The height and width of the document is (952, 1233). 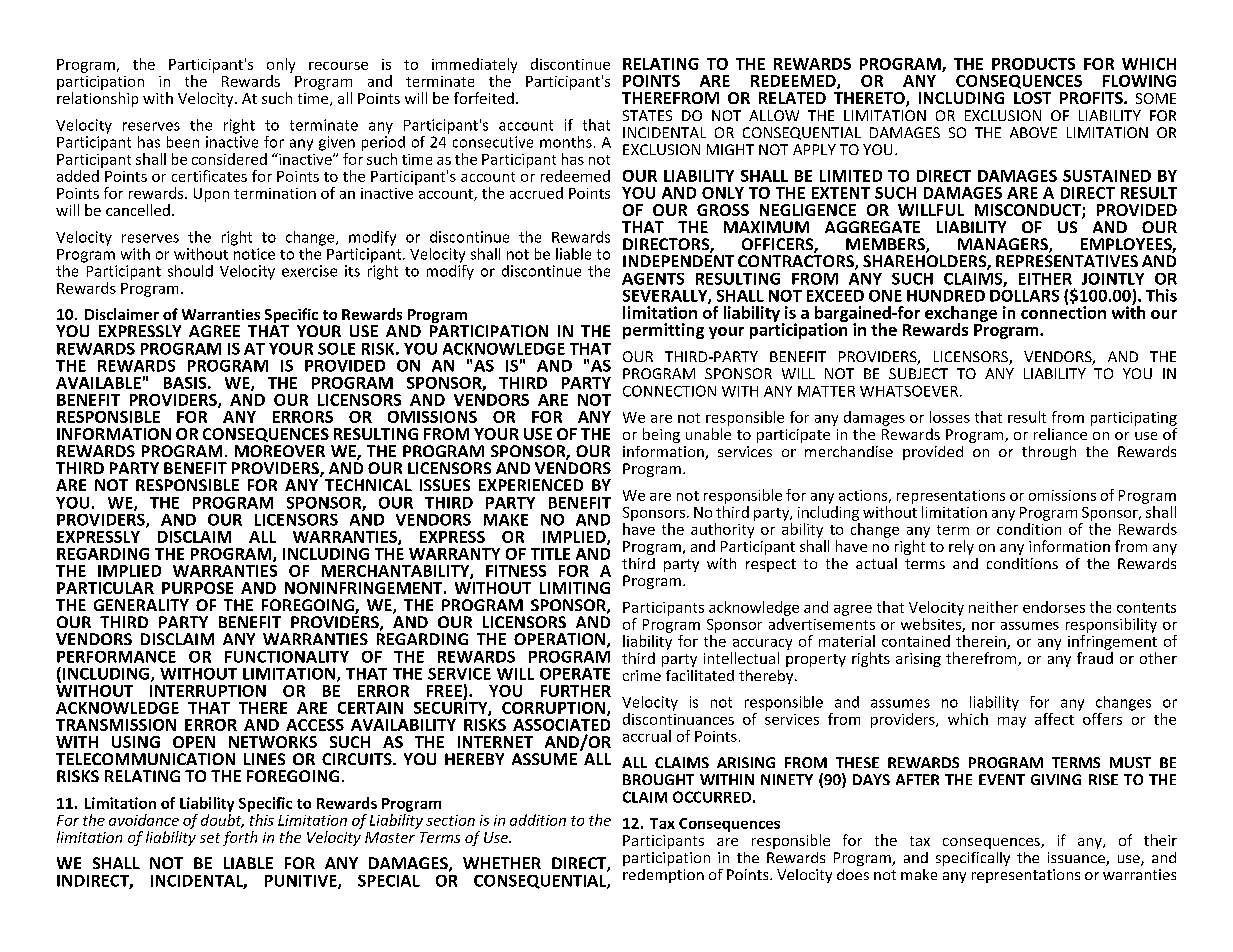 What do you see at coordinates (98, 383) in the document?
I see `AVAILABLE` at bounding box center [98, 383].
